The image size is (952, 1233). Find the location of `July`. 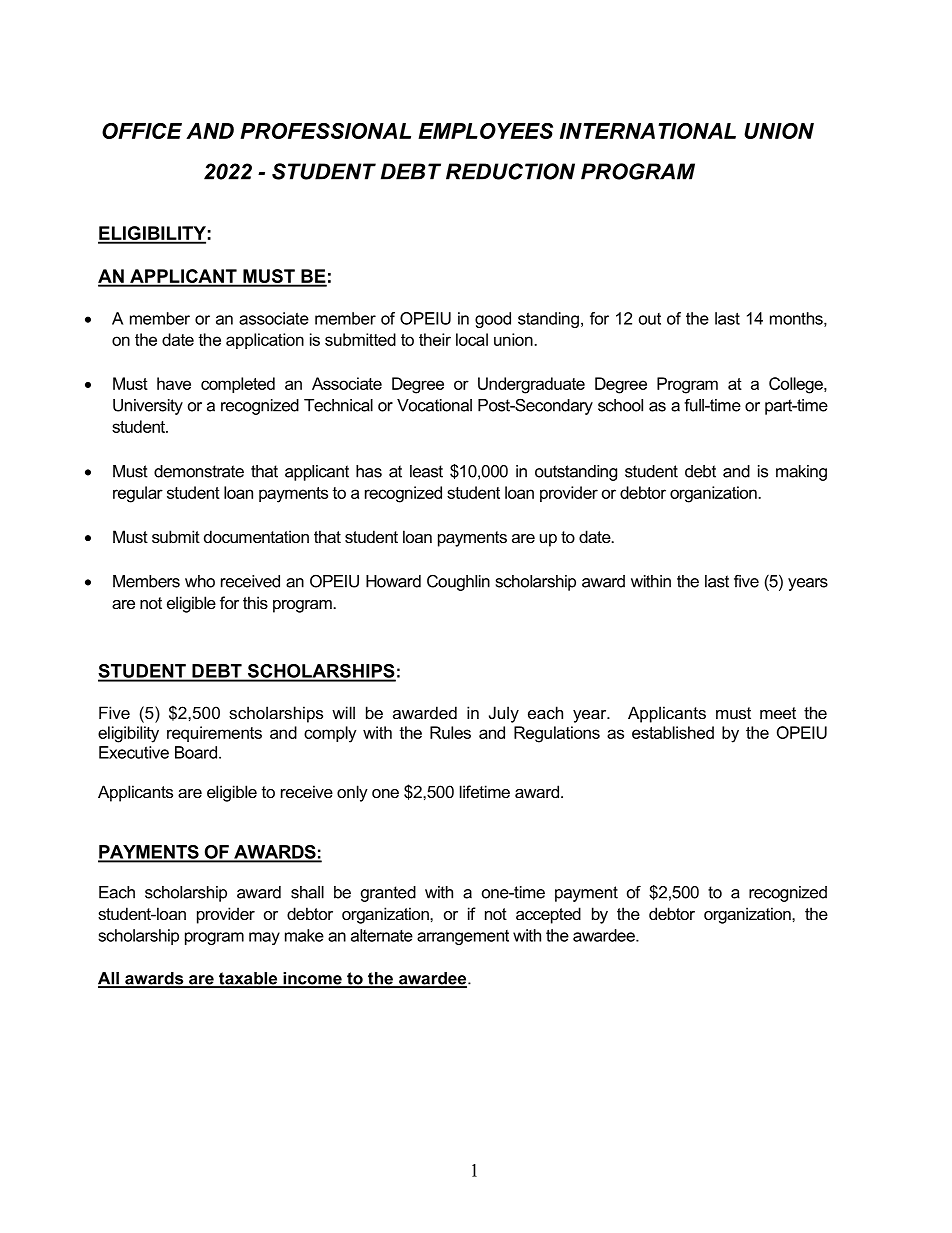

July is located at coordinates (504, 714).
